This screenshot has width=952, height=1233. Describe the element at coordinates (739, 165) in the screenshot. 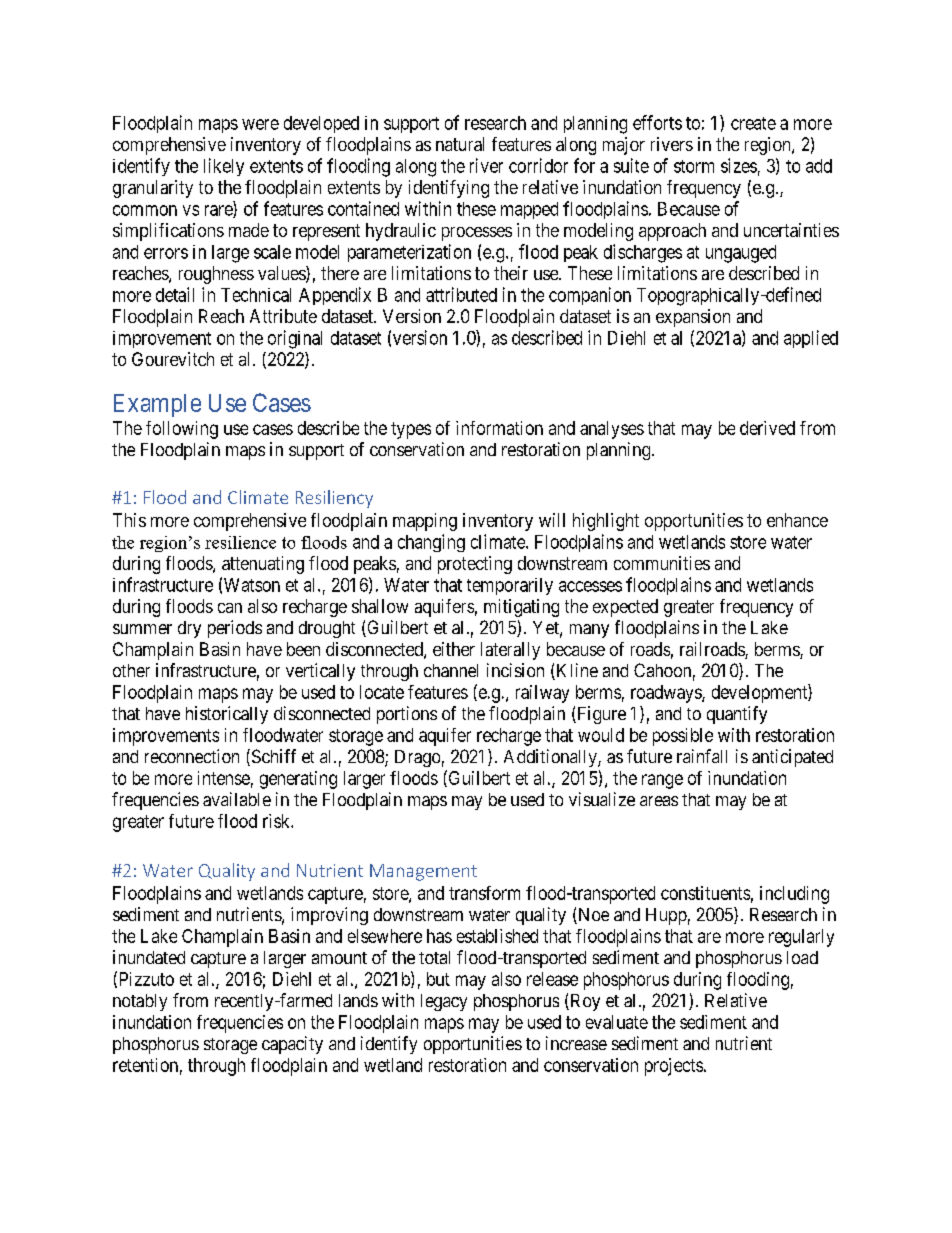

I see `sizes` at that location.
